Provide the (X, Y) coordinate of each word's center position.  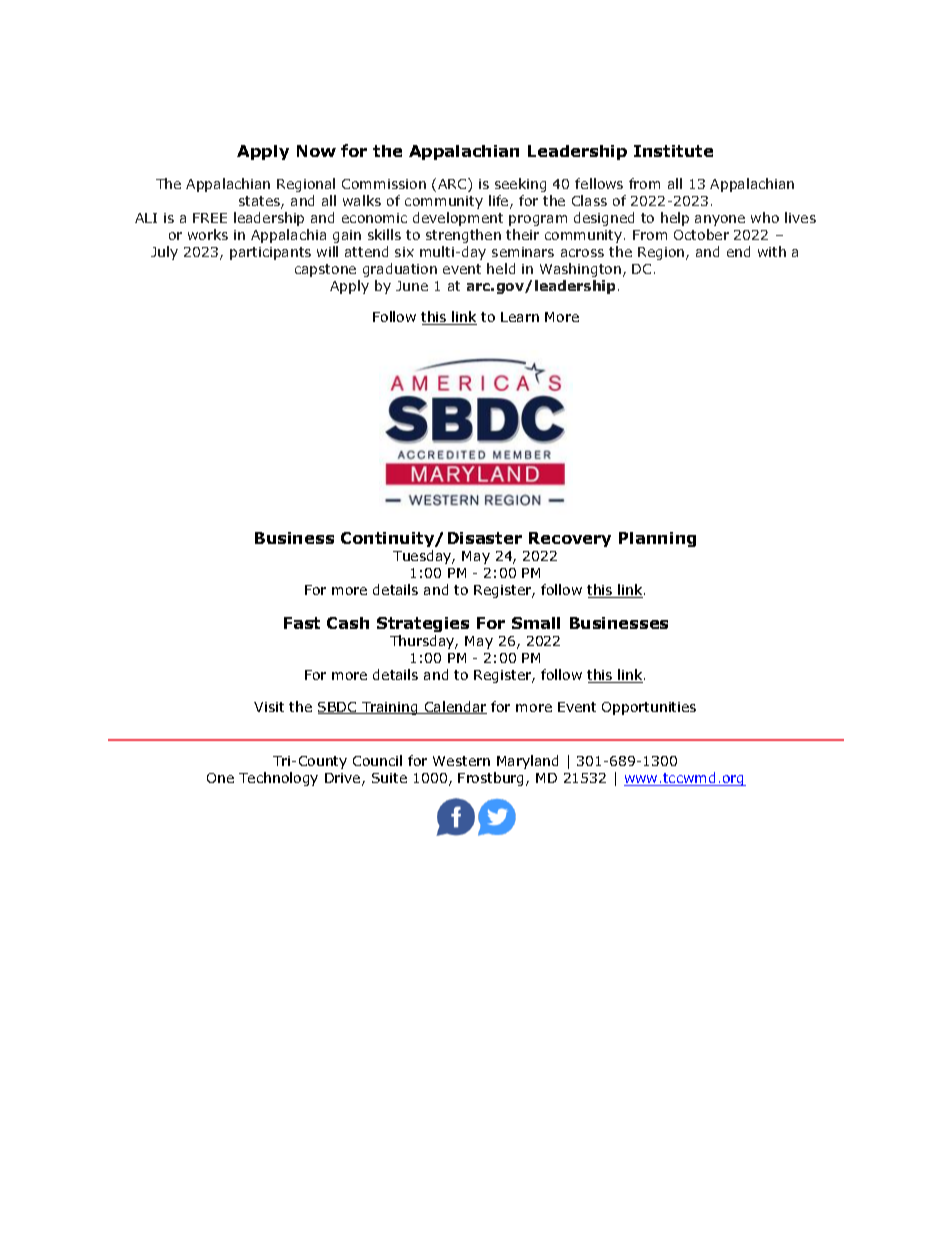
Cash (348, 623)
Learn (520, 317)
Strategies (423, 624)
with (772, 251)
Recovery (570, 539)
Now (316, 151)
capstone (325, 270)
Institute (673, 151)
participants (270, 253)
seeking (520, 185)
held (501, 268)
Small (536, 623)
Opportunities (649, 708)
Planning (657, 539)
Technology (278, 779)
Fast (302, 623)
